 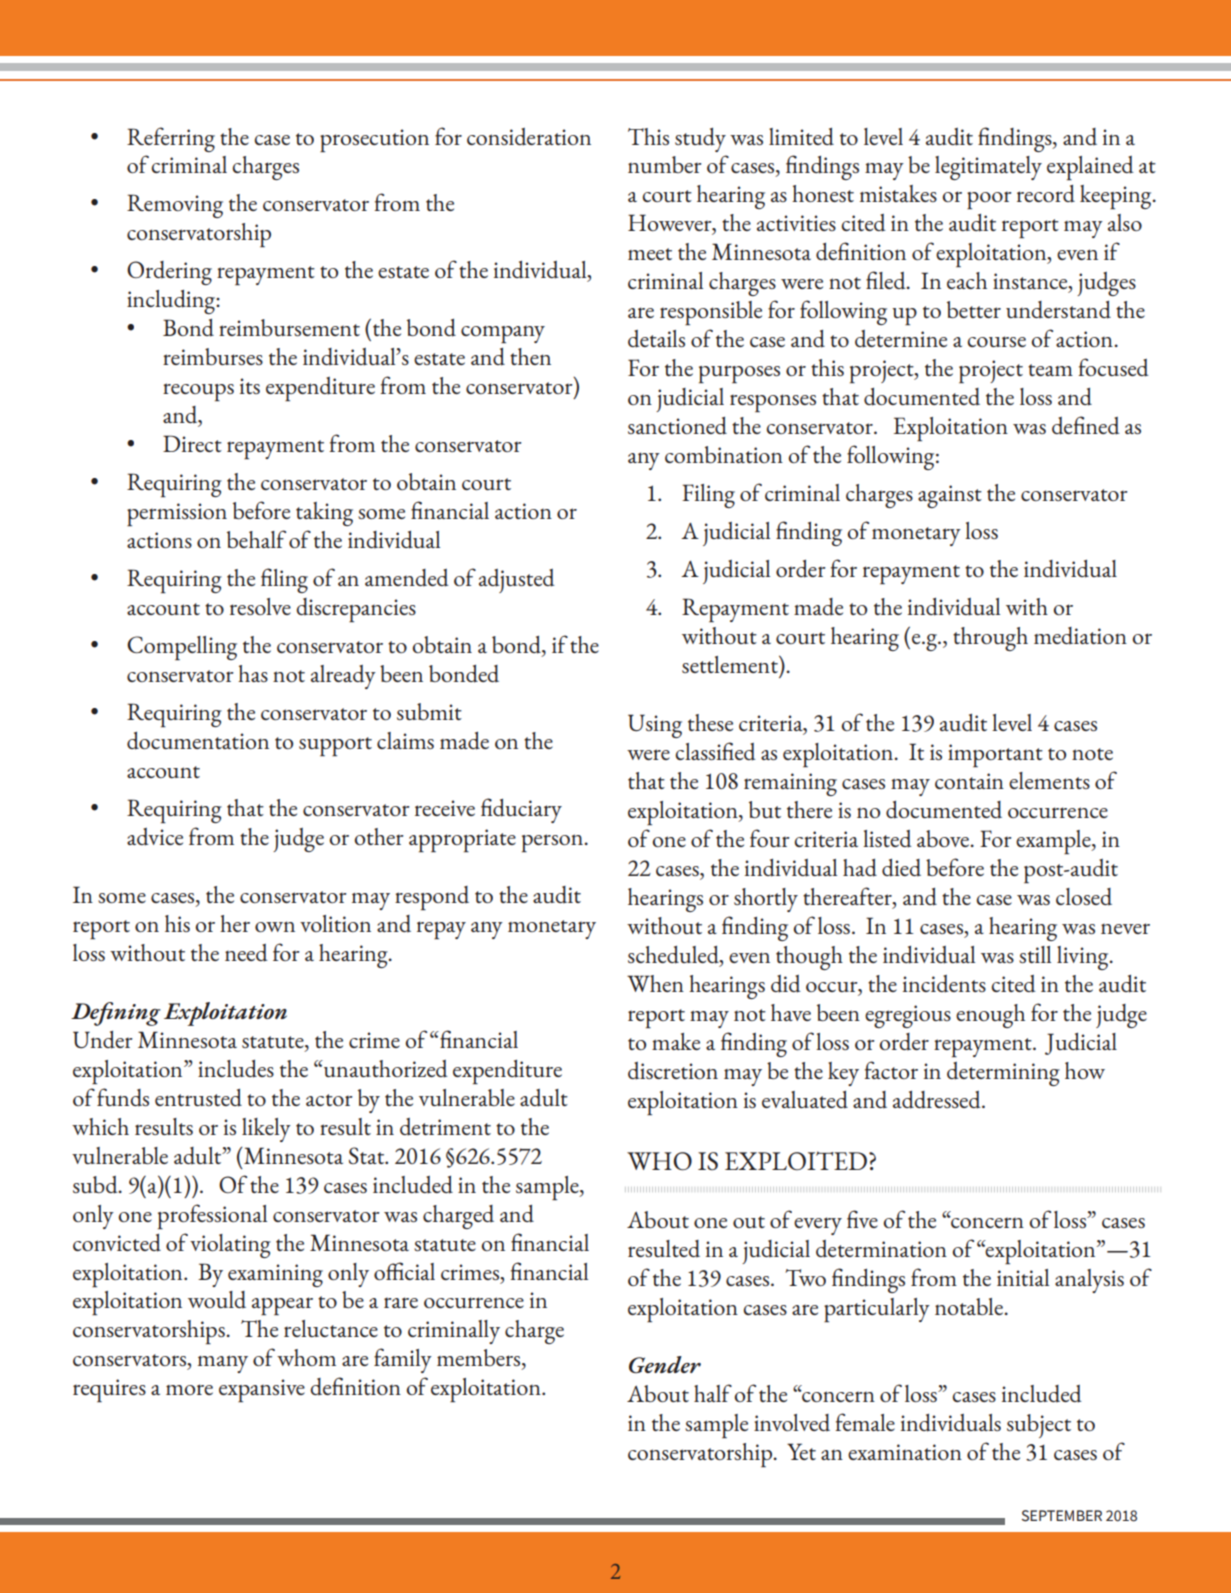 What do you see at coordinates (988, 168) in the image?
I see `legitimately` at bounding box center [988, 168].
